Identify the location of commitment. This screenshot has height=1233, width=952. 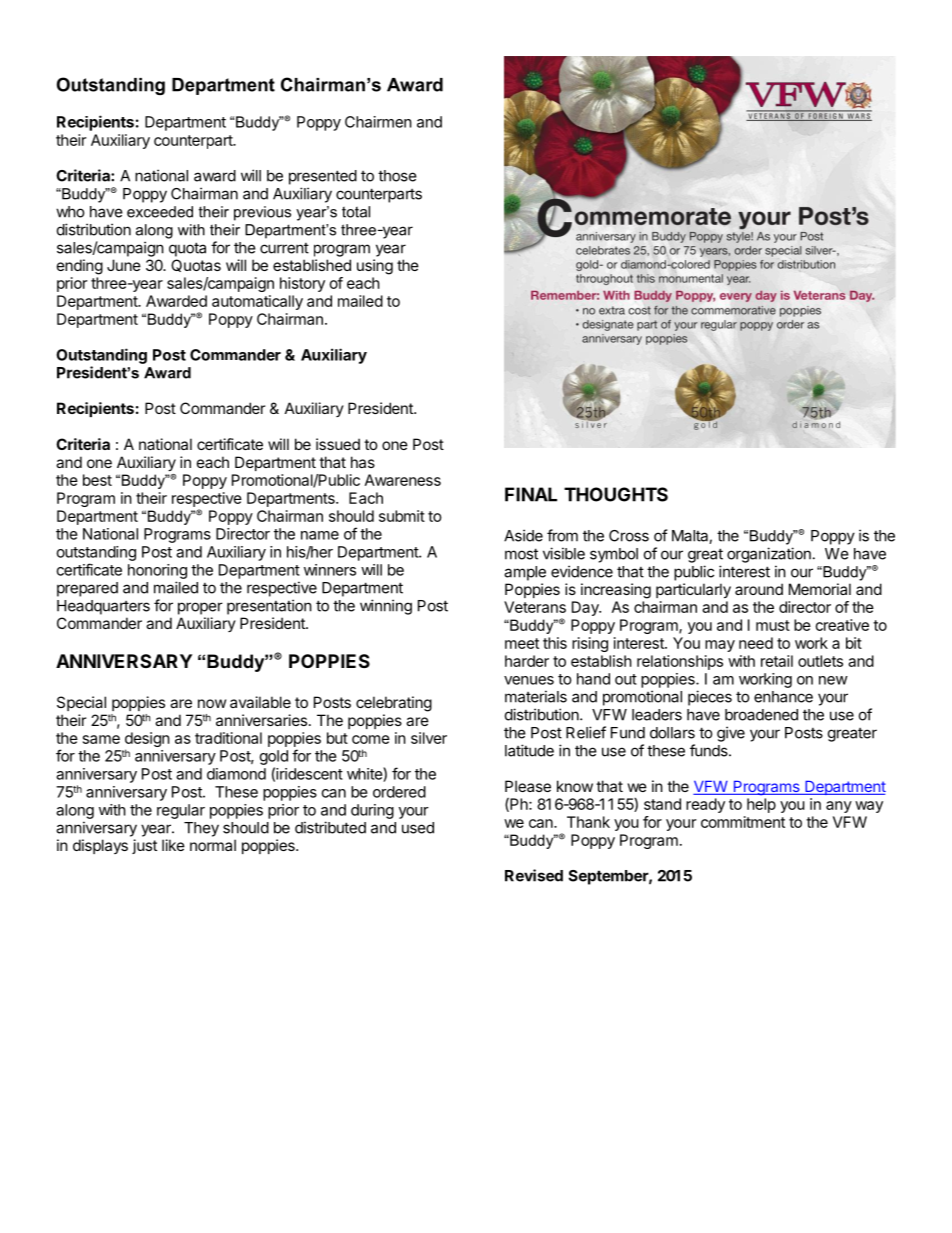
(743, 822).
